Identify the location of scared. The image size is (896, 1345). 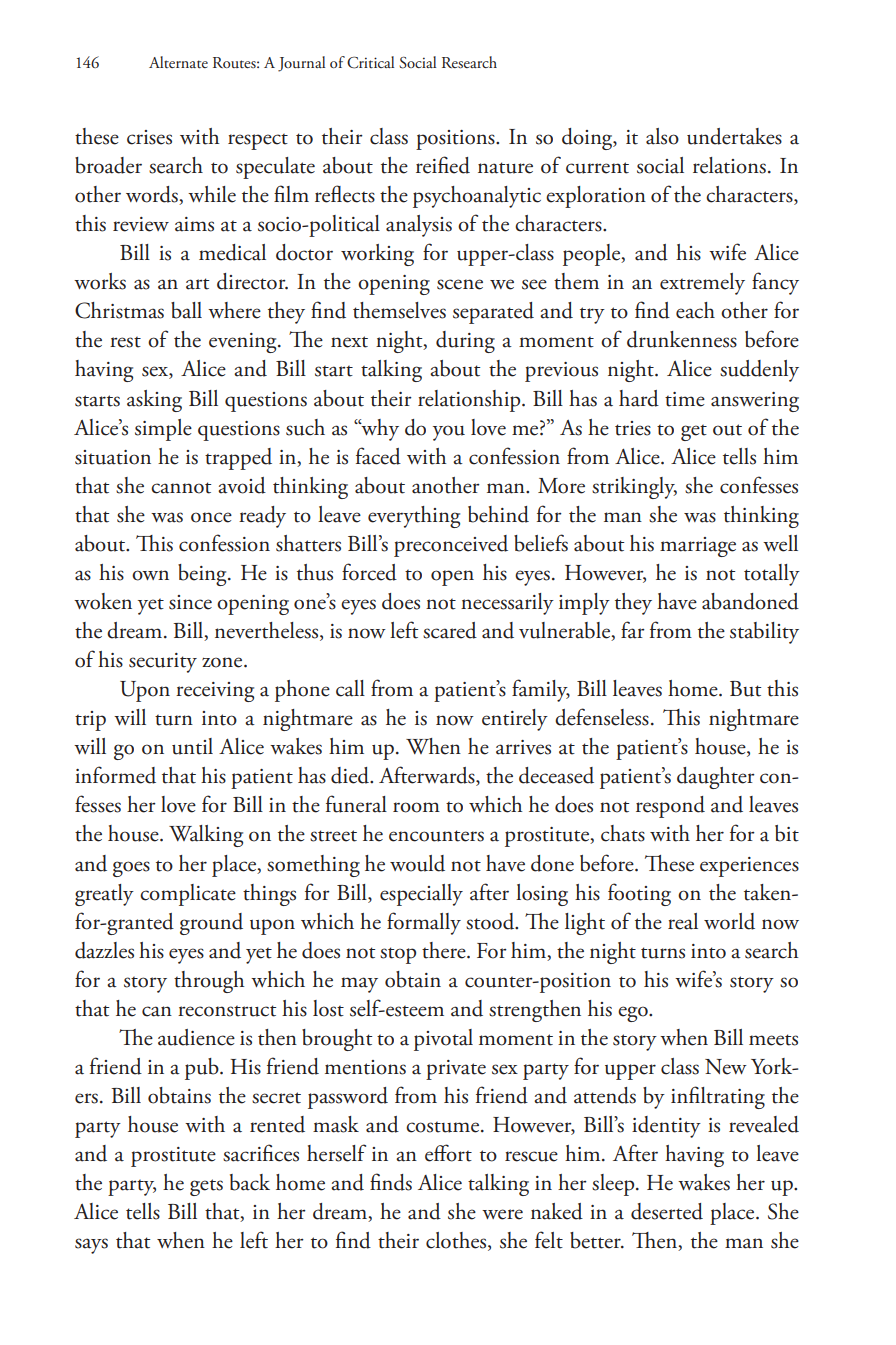
(450, 630).
